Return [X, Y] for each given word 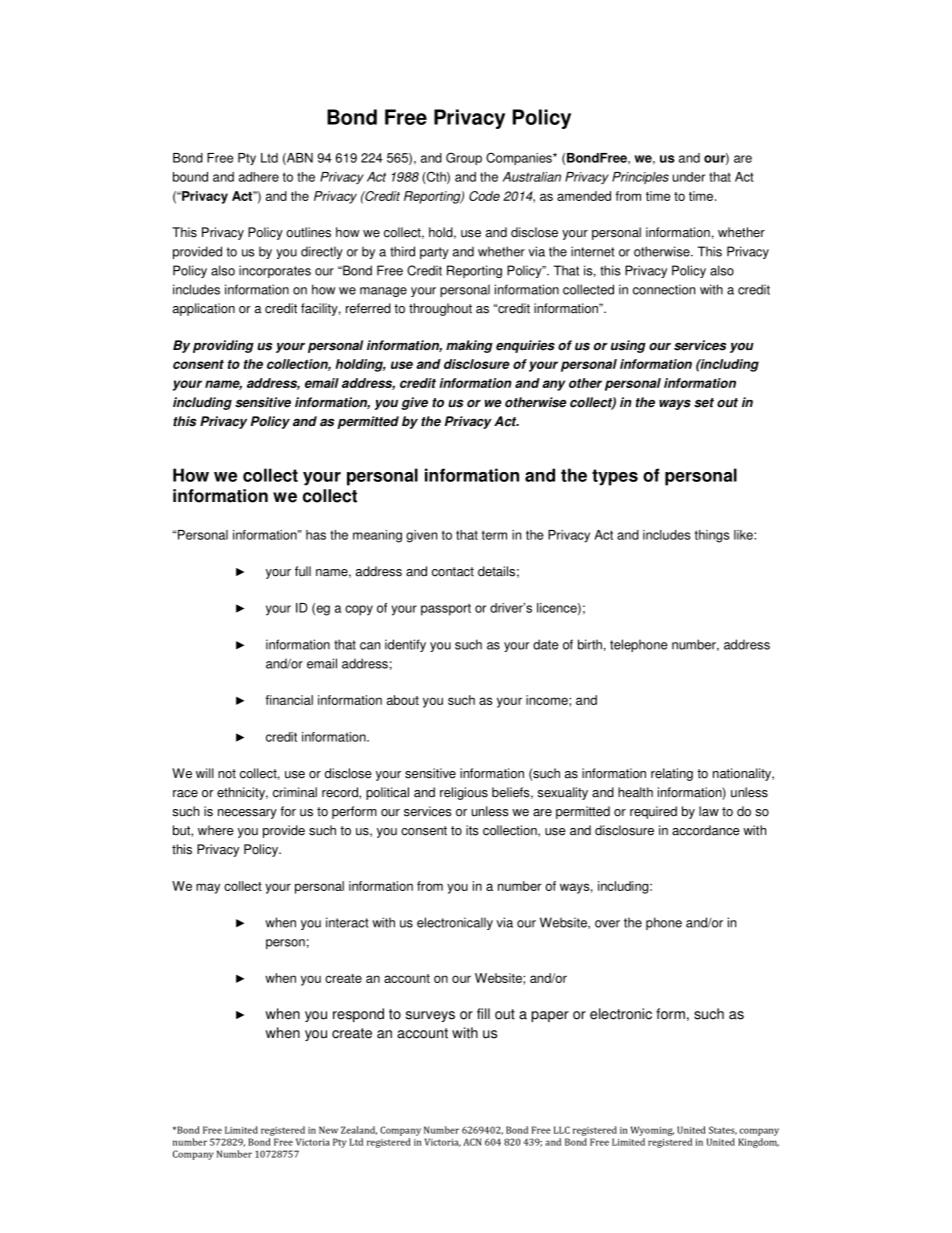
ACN [472, 1142]
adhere [259, 177]
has [316, 535]
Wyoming [652, 1131]
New [328, 1130]
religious [464, 793]
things [712, 536]
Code [484, 196]
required [653, 812]
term [494, 535]
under [689, 177]
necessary [247, 814]
